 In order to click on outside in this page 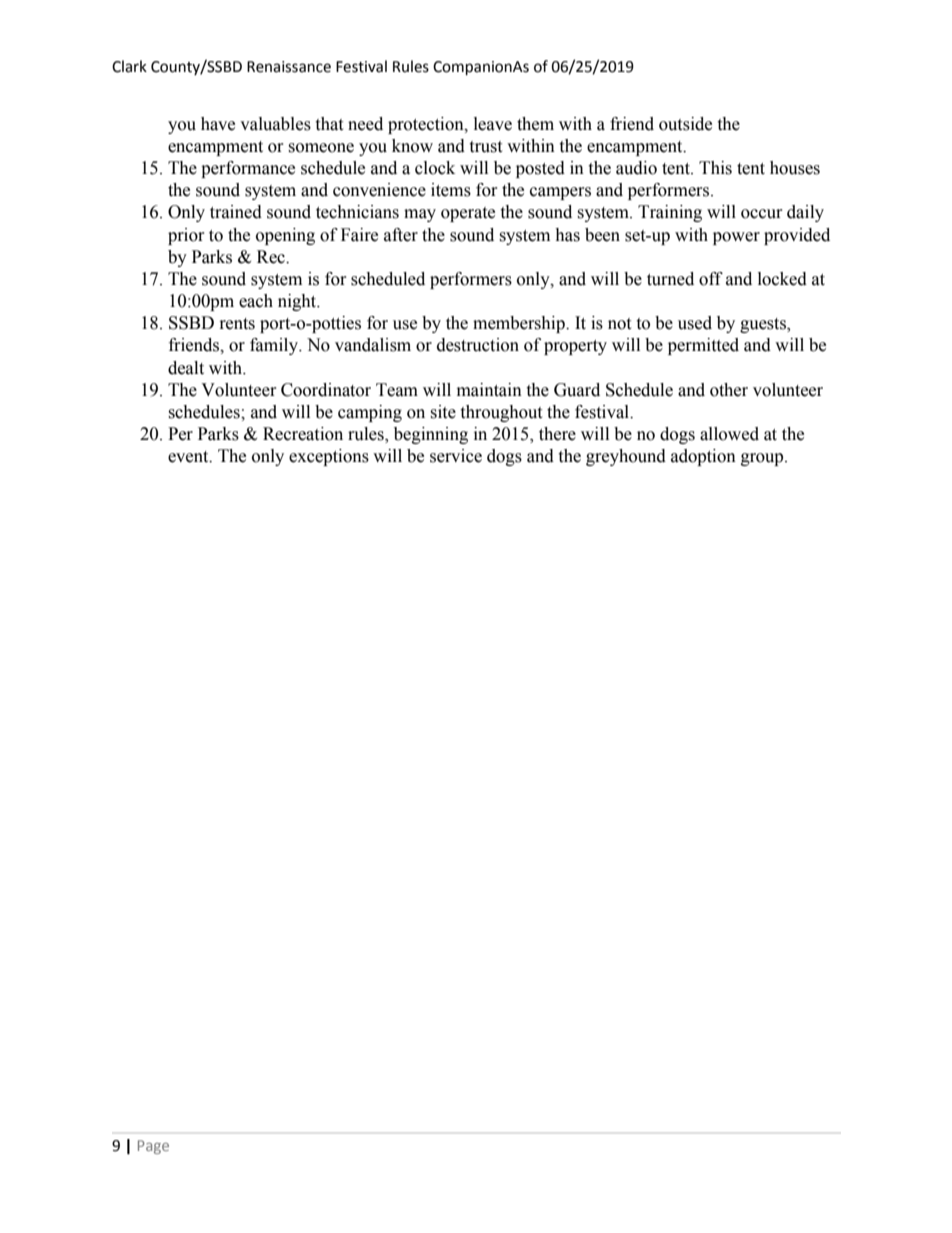, I will do `click(685, 124)`.
